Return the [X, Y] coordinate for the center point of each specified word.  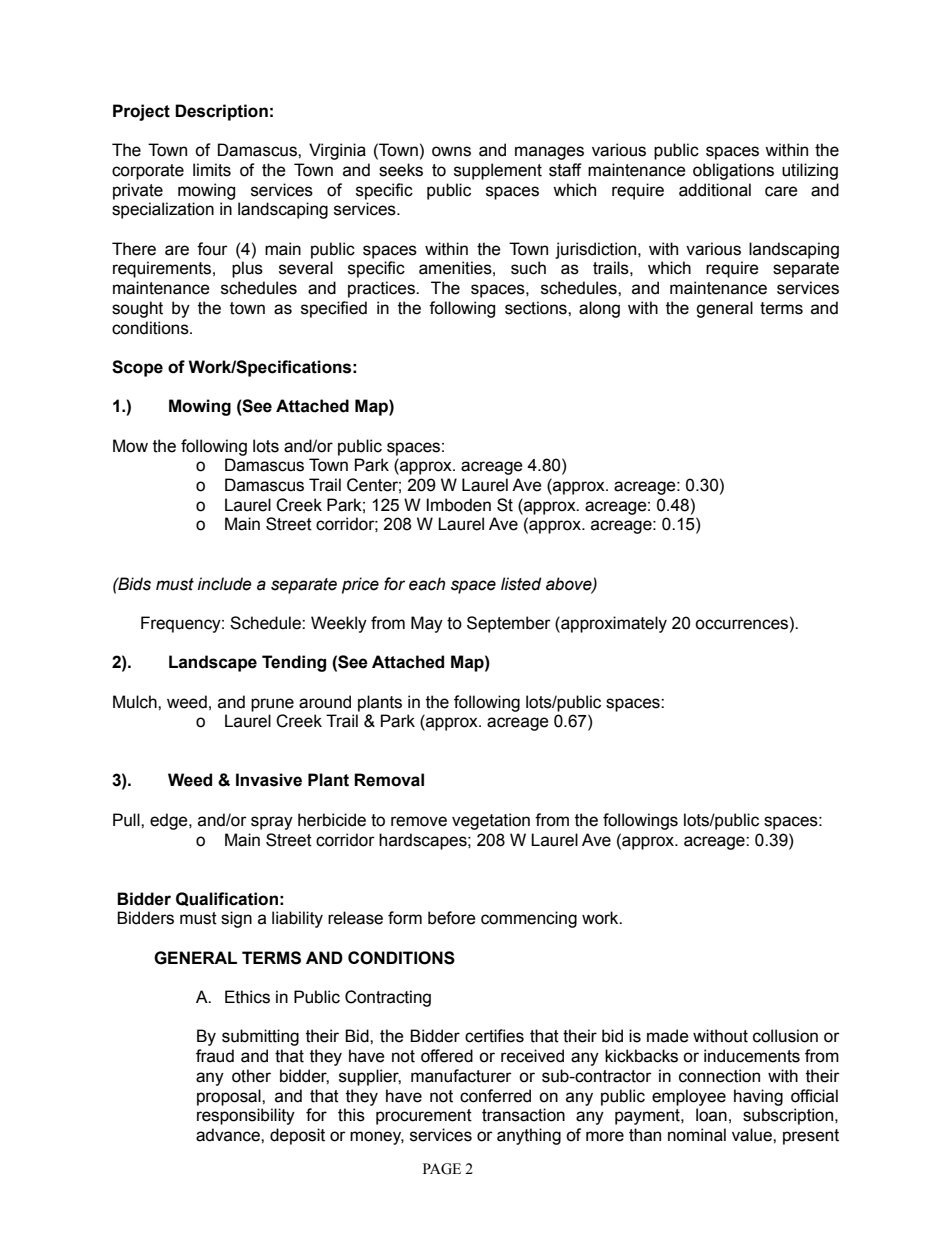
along [599, 309]
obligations [733, 171]
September [509, 624]
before [452, 918]
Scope [137, 368]
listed [521, 584]
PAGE [442, 1169]
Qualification [227, 899]
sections [537, 308]
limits [212, 170]
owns [451, 151]
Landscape [213, 663]
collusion [785, 1036]
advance [229, 1135]
